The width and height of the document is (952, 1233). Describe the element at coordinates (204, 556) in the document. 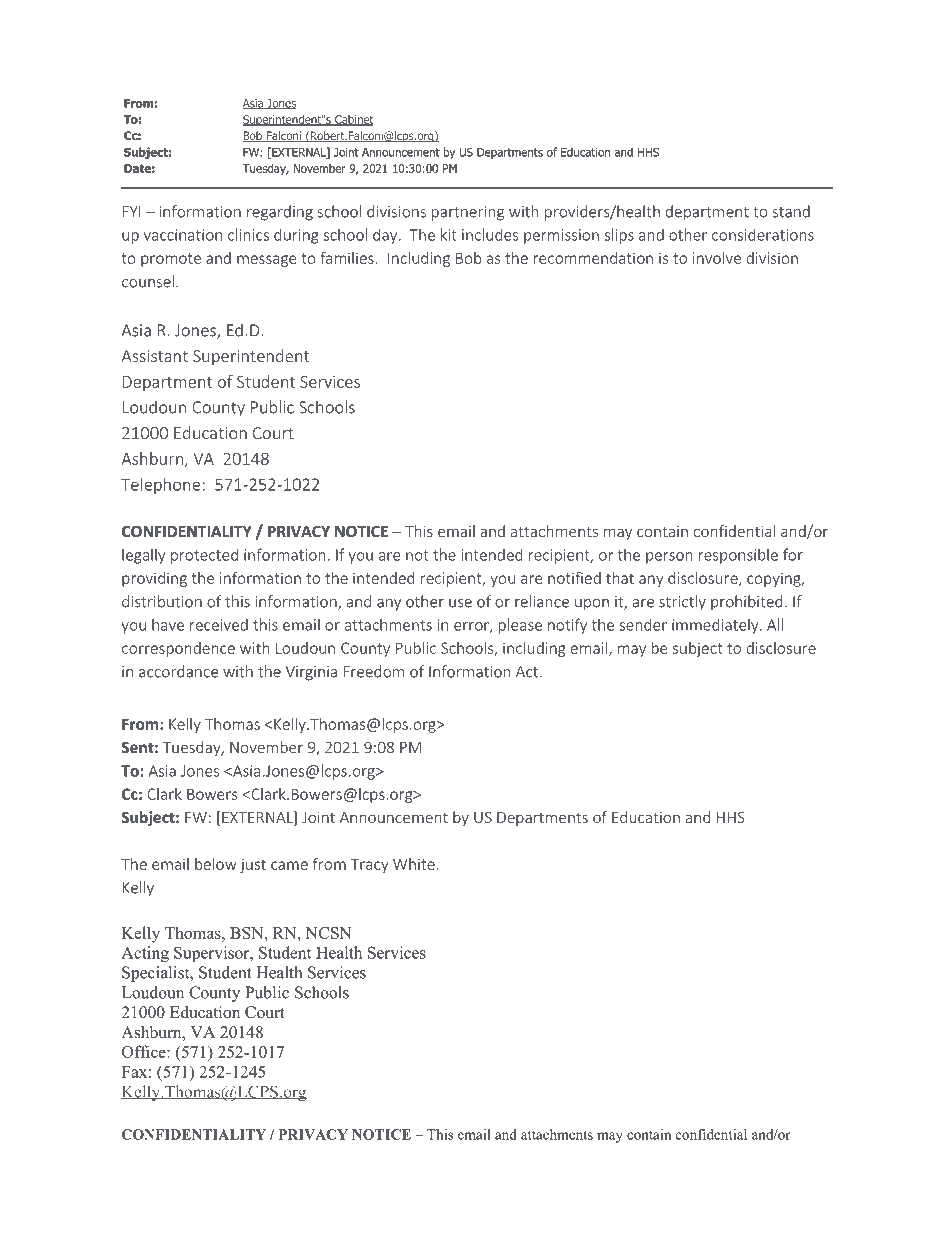

I see `protected` at that location.
